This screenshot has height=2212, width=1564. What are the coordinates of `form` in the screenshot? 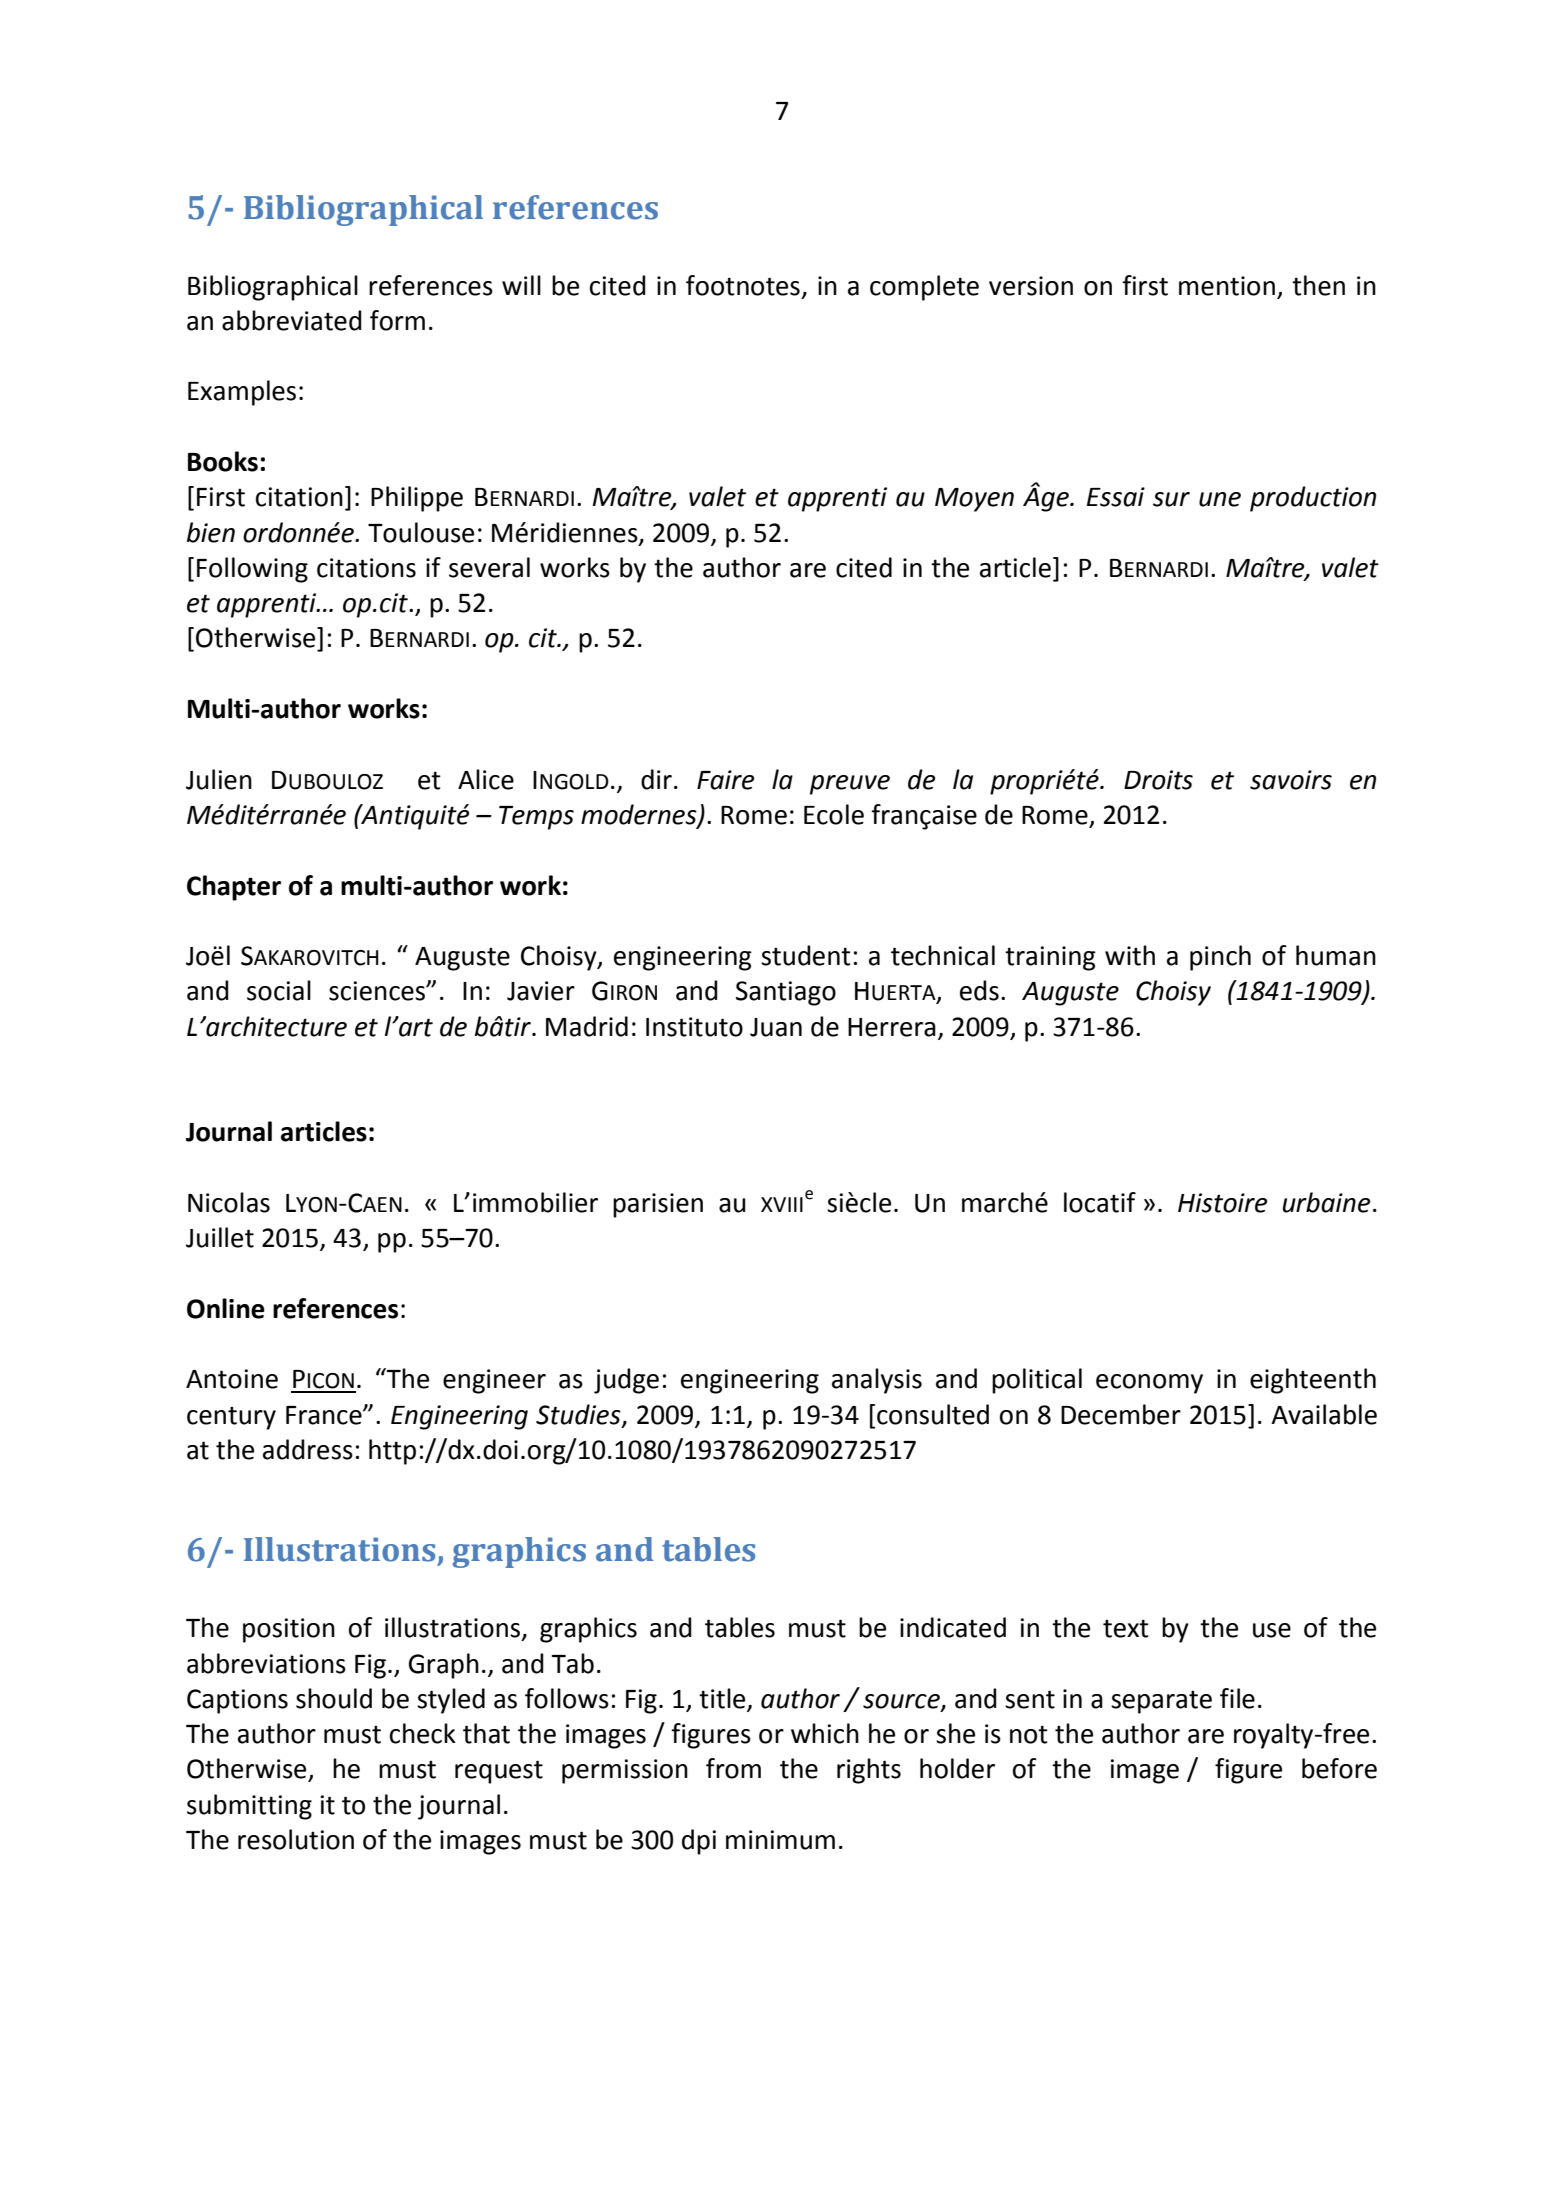 It's located at (397, 320).
